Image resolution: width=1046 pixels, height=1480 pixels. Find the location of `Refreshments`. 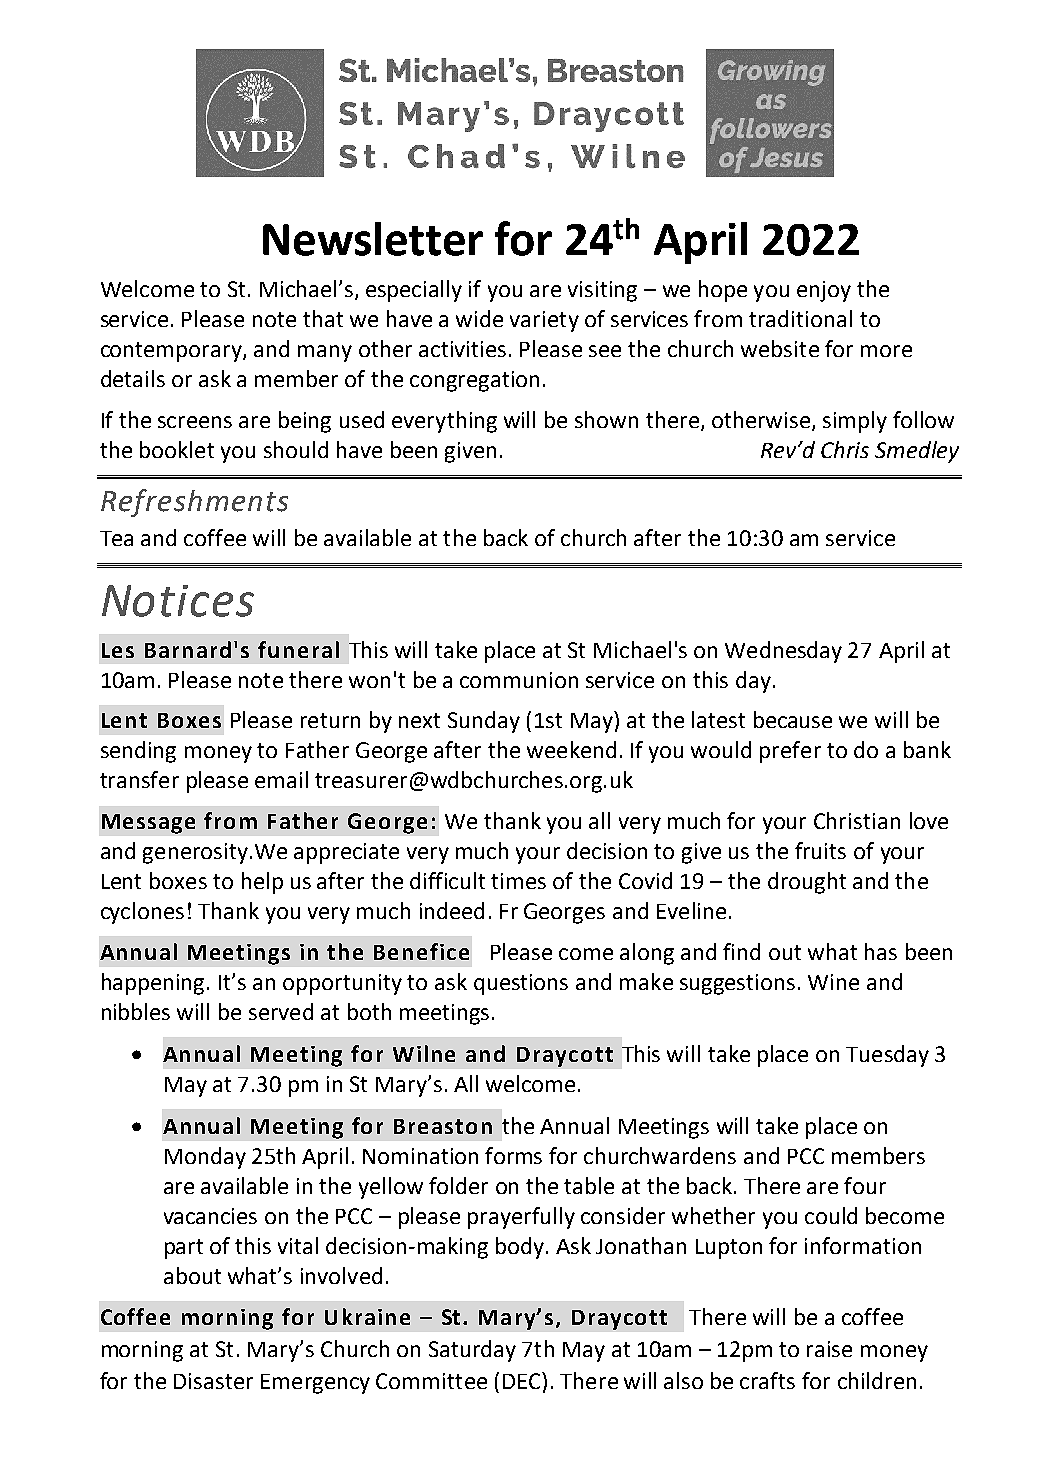

Refreshments is located at coordinates (194, 503).
